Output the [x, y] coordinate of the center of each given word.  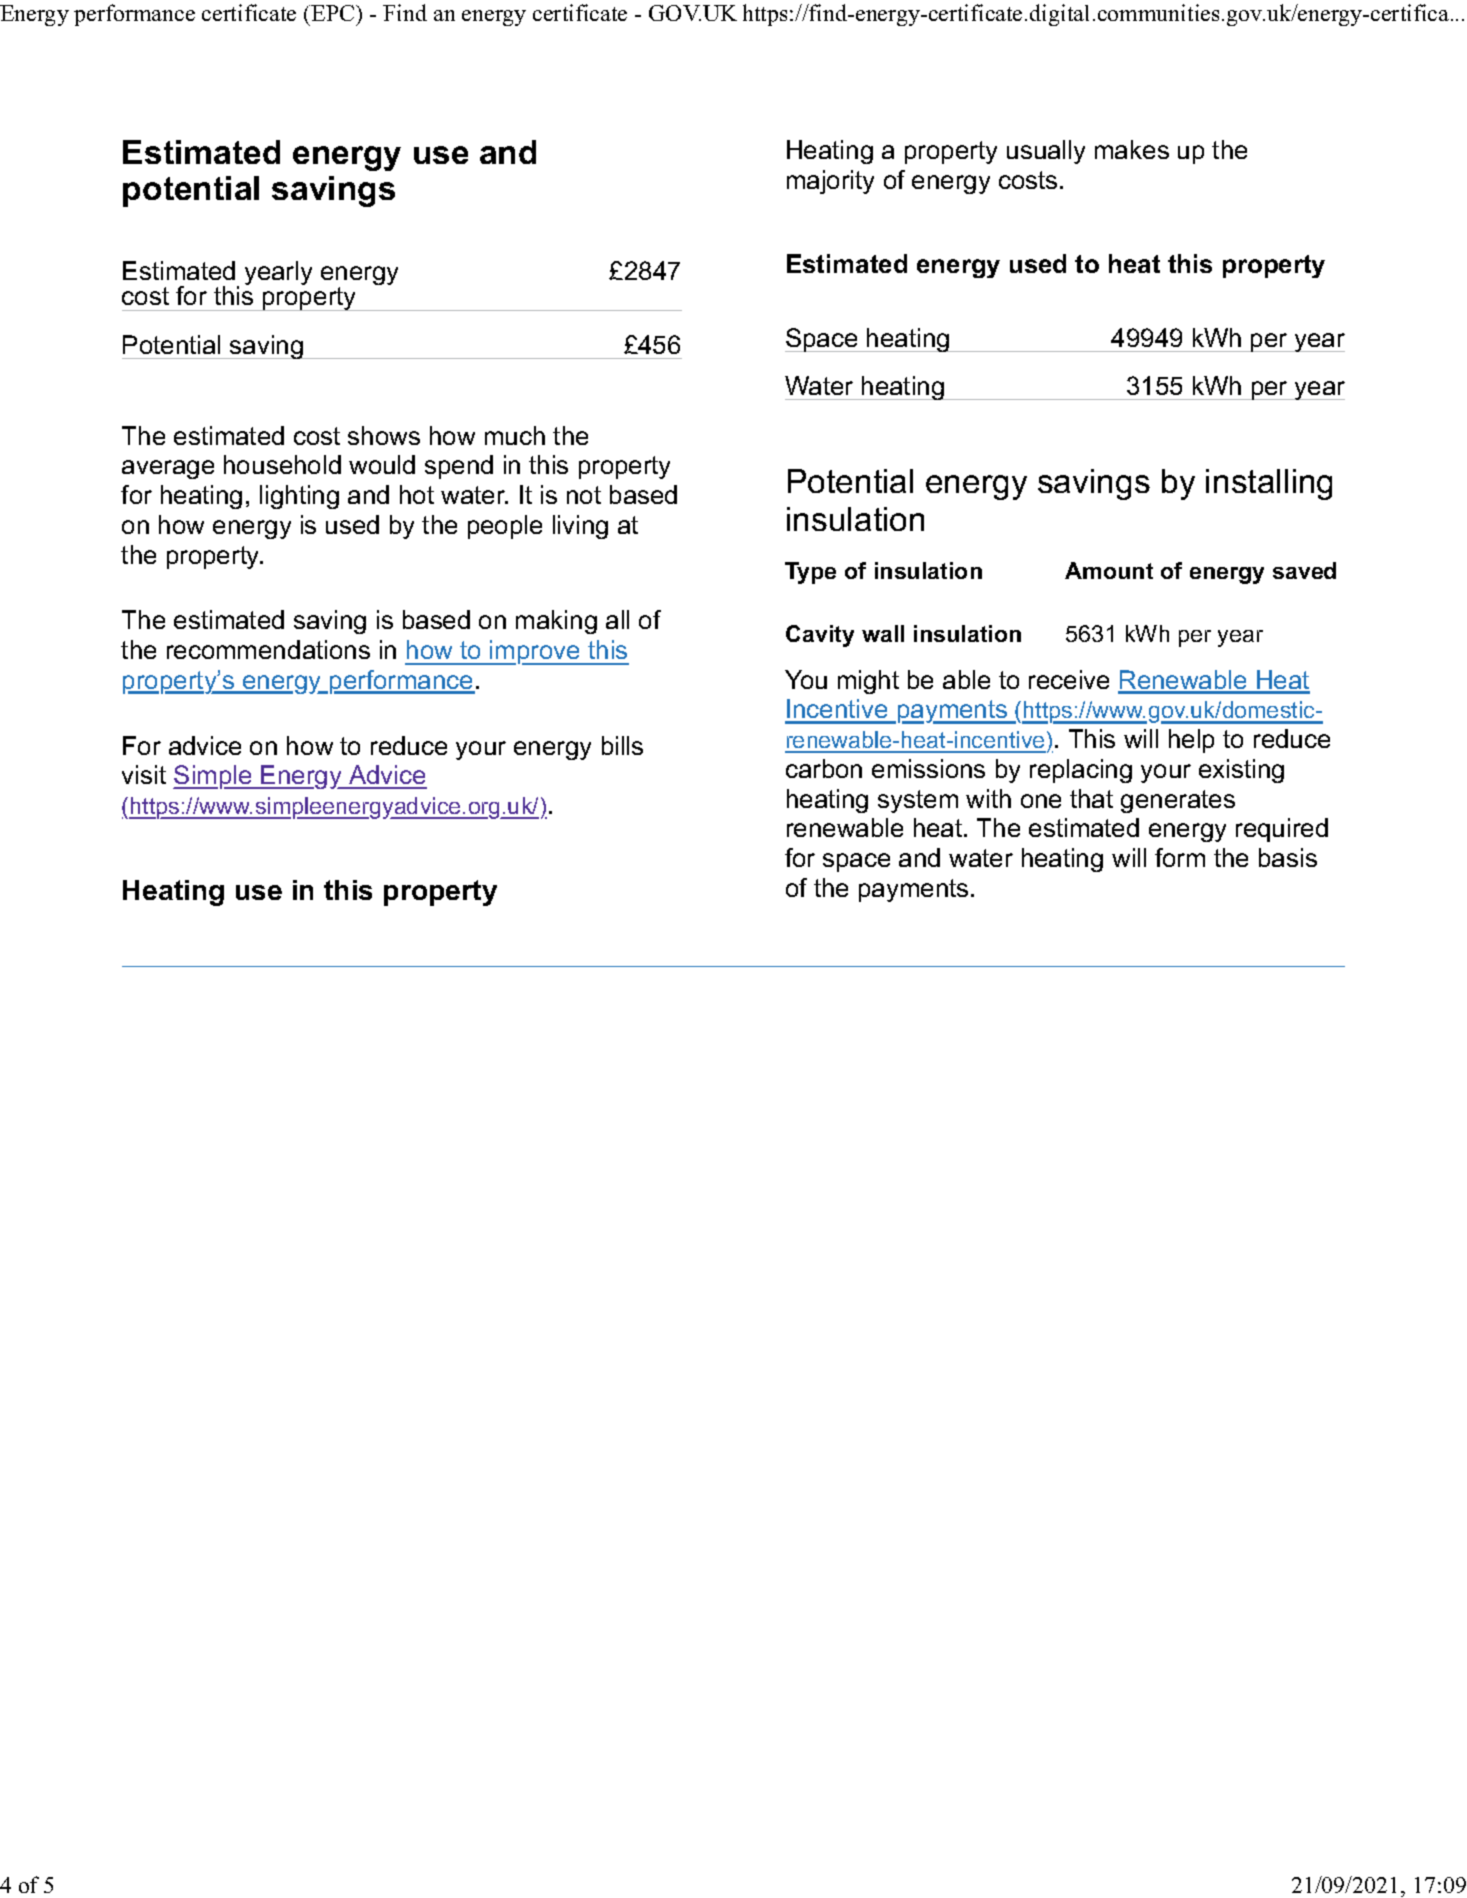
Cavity [820, 636]
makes [1132, 149]
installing [1269, 484]
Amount [1109, 570]
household [282, 464]
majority [830, 182]
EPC [334, 13]
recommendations [268, 649]
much [515, 435]
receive [1069, 679]
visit [144, 774]
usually [1046, 152]
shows [384, 435]
